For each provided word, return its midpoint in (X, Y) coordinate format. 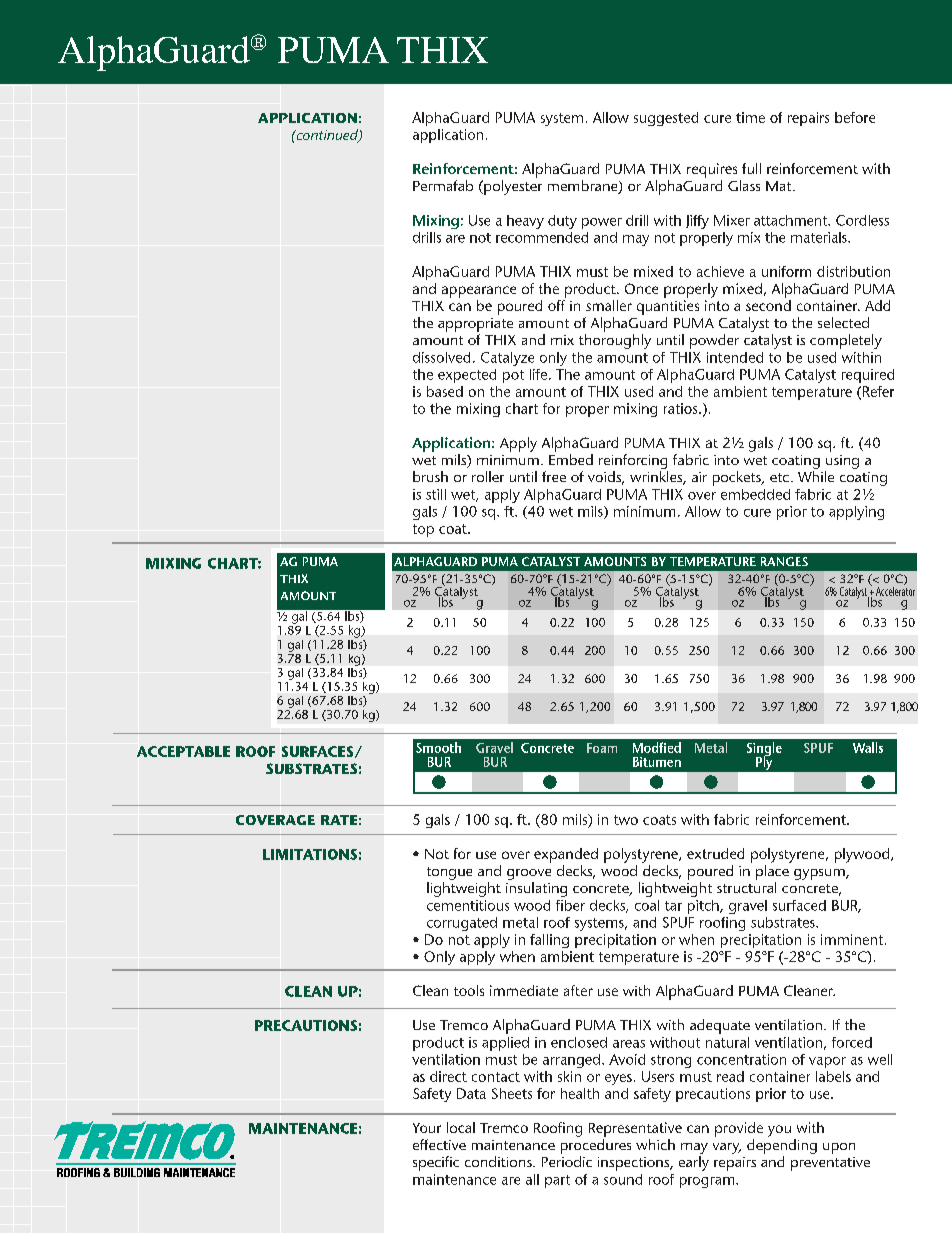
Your (427, 1128)
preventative (830, 1164)
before (855, 117)
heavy (525, 222)
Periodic (567, 1161)
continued (327, 136)
